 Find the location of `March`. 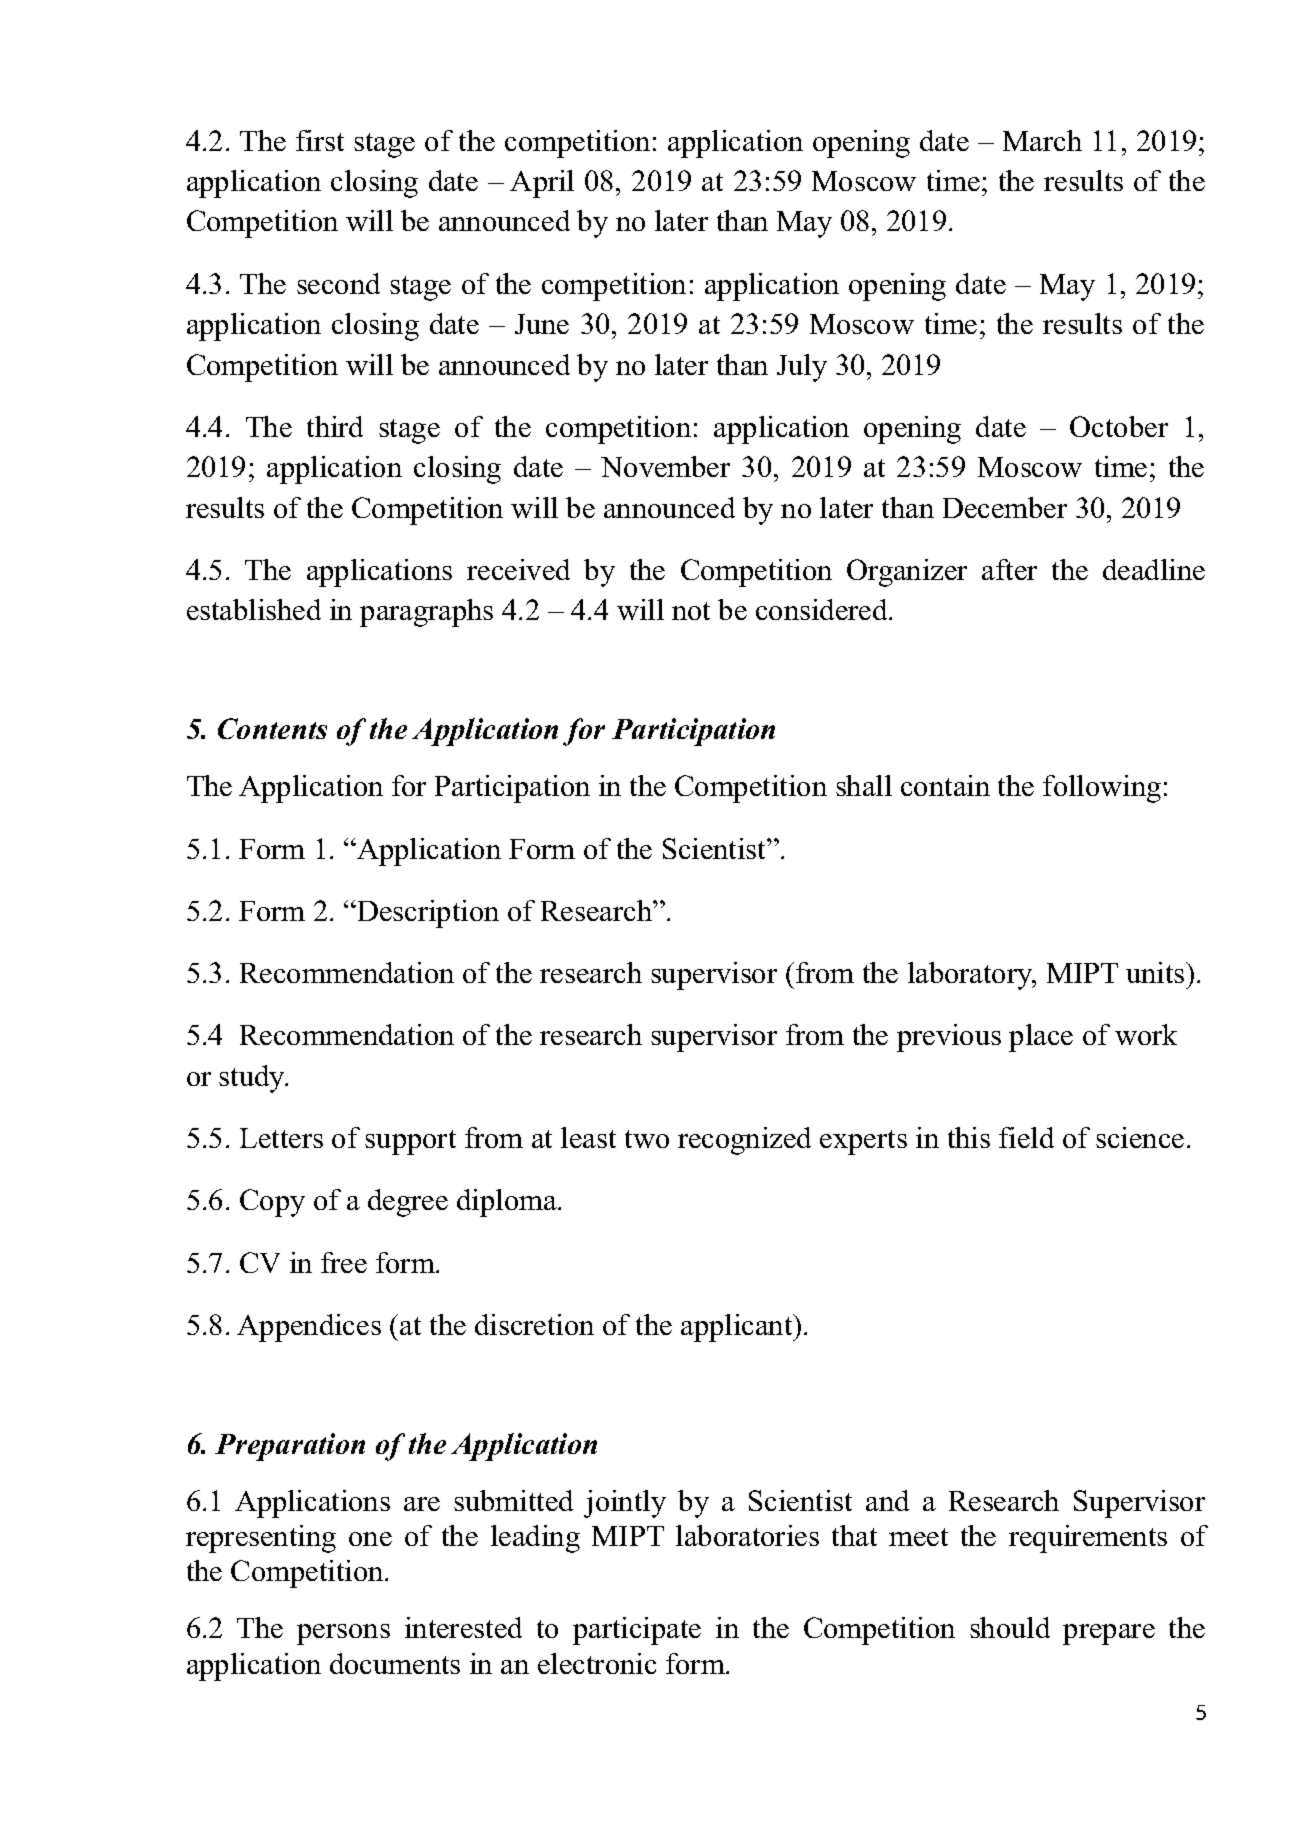

March is located at coordinates (1042, 140).
